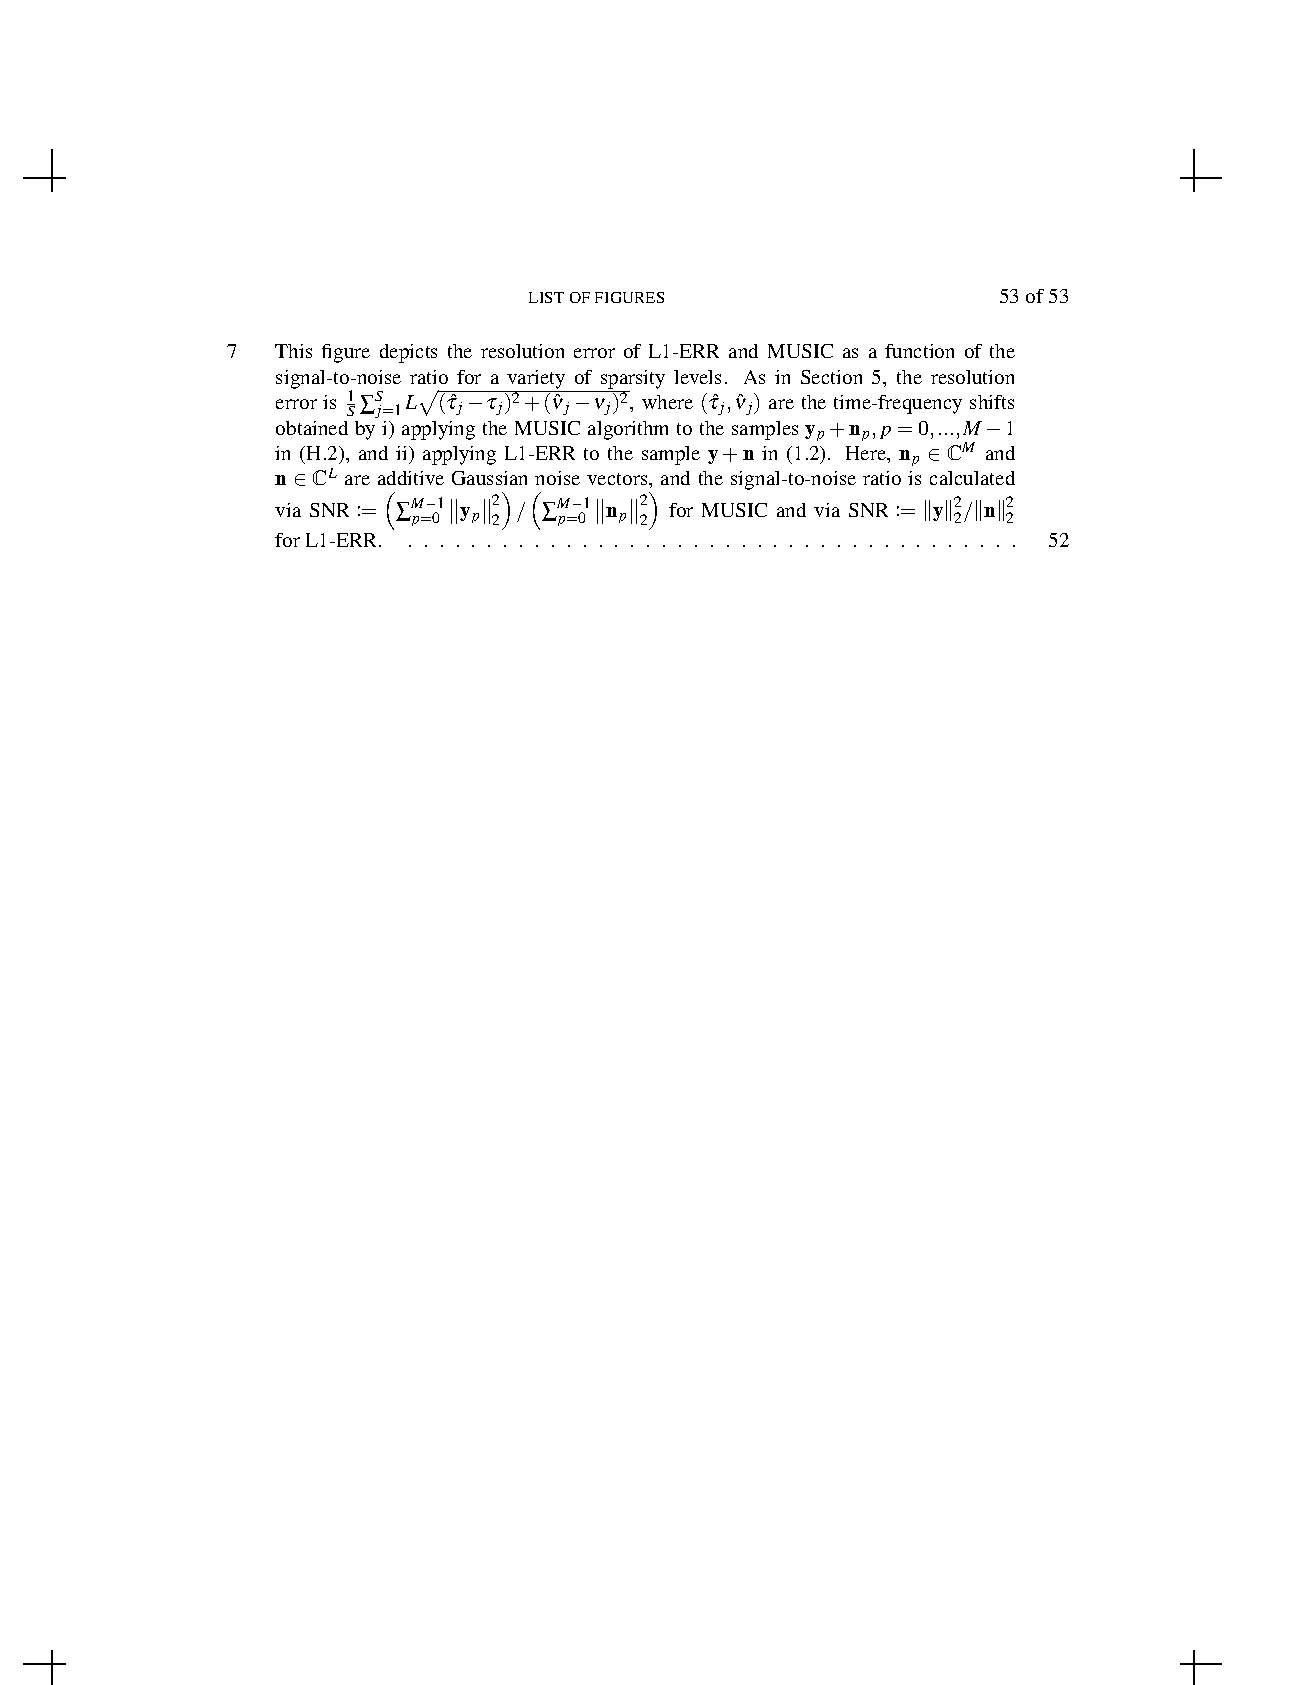 The height and width of the image is (1685, 1302). Describe the element at coordinates (697, 377) in the image. I see `levels` at that location.
